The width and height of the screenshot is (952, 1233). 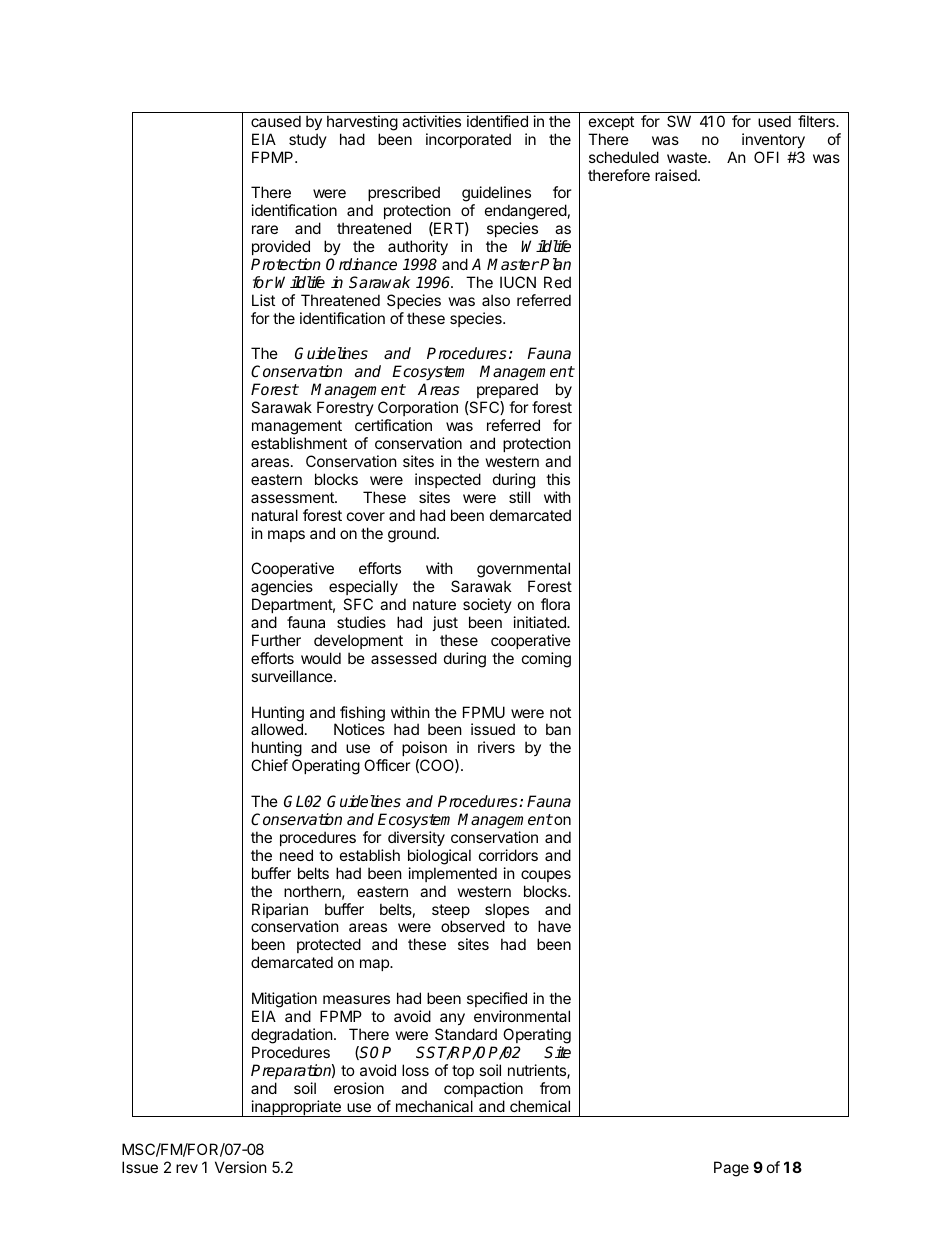 I want to click on initiated, so click(x=541, y=622).
